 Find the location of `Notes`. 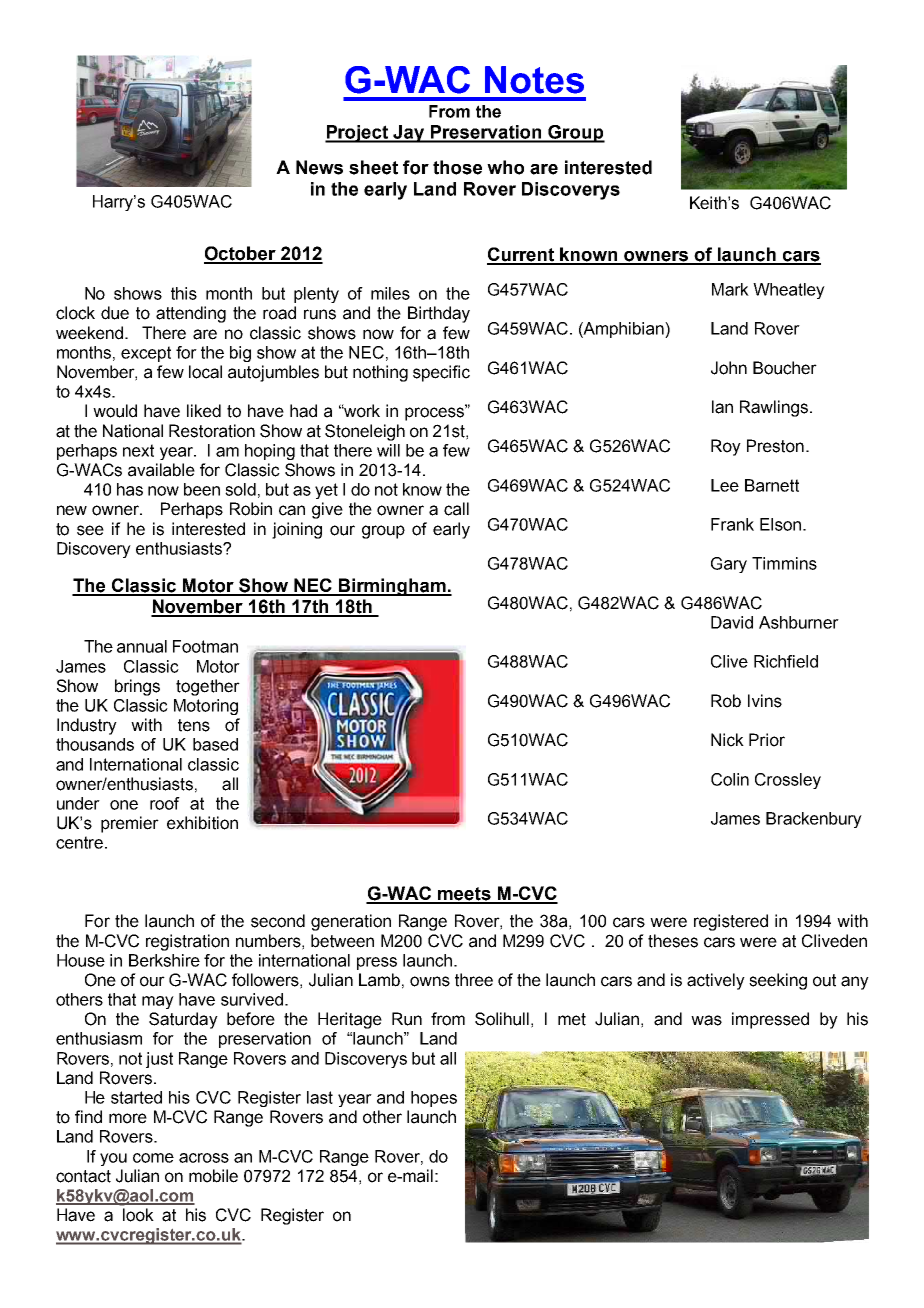

Notes is located at coordinates (534, 80).
